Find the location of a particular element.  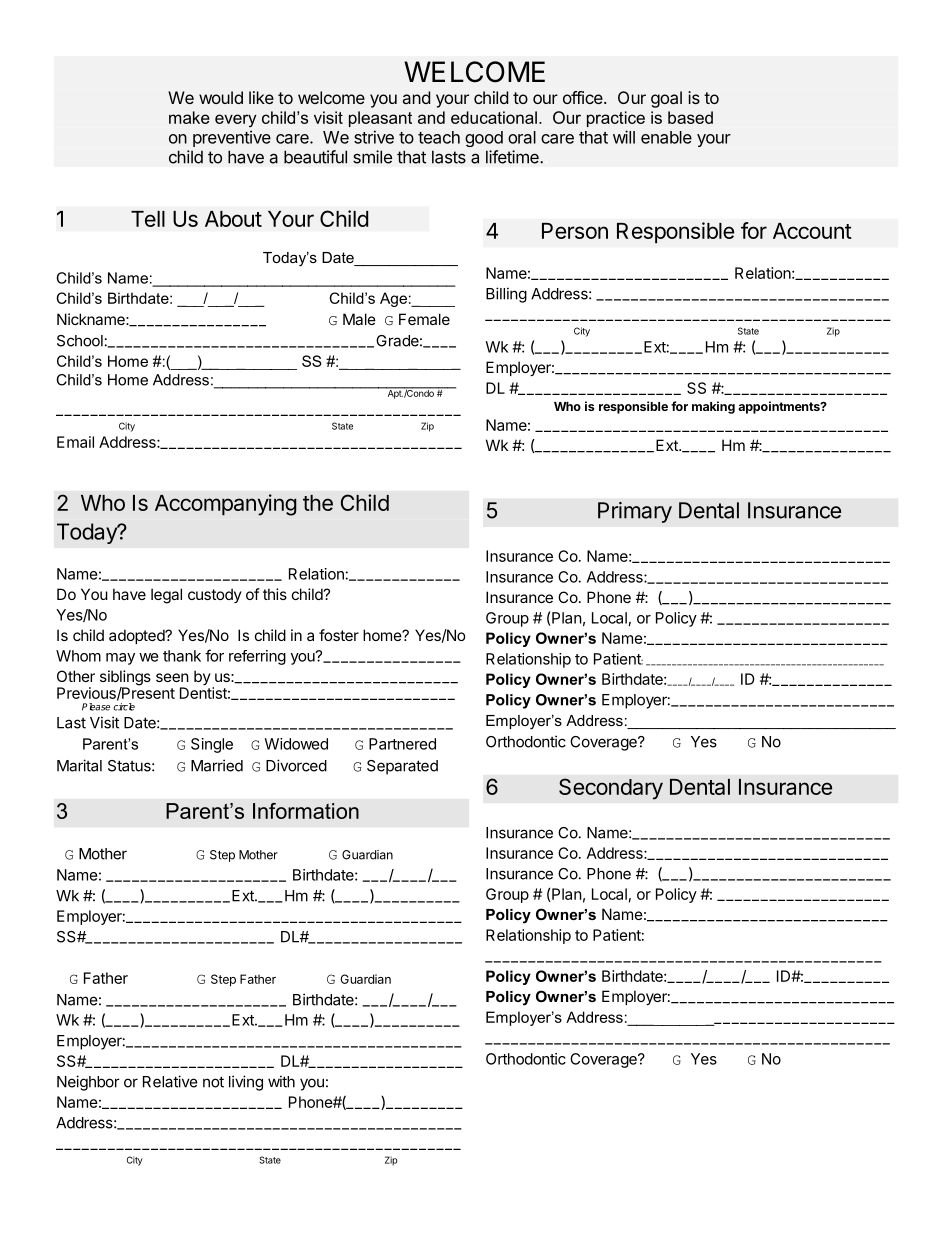

make is located at coordinates (189, 117).
